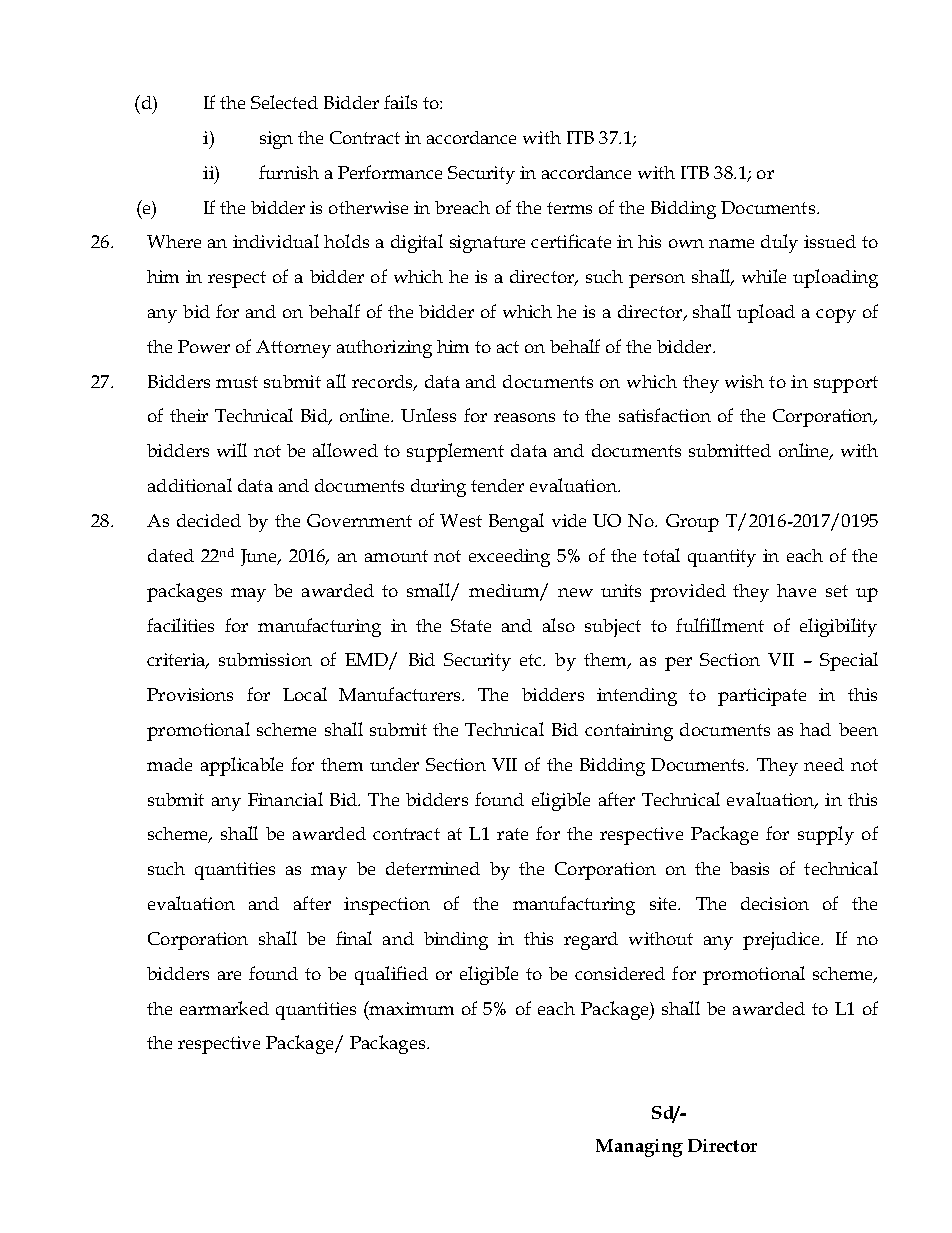  Describe the element at coordinates (509, 558) in the document. I see `exceeding` at that location.
